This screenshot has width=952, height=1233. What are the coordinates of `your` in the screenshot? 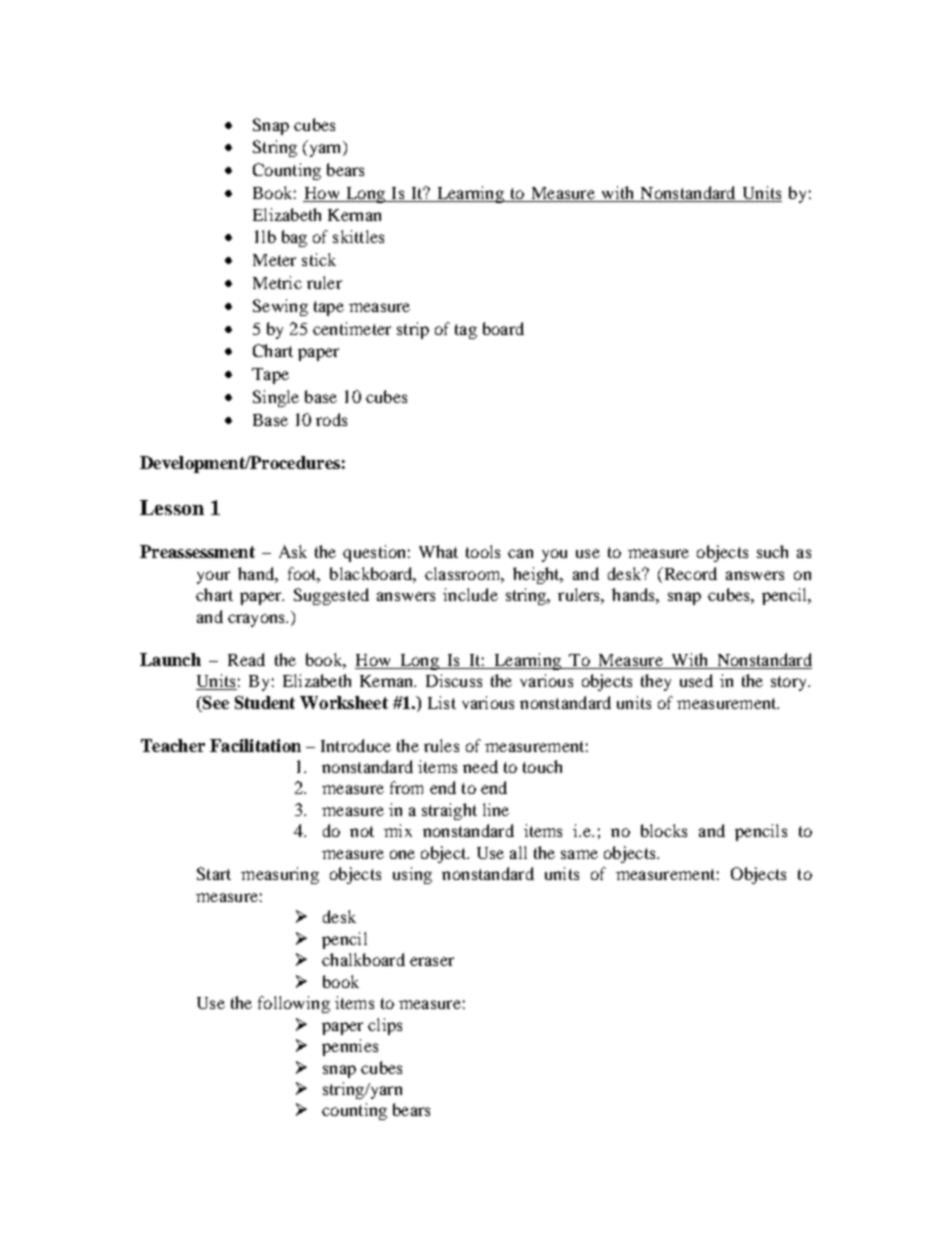 It's located at (213, 577).
